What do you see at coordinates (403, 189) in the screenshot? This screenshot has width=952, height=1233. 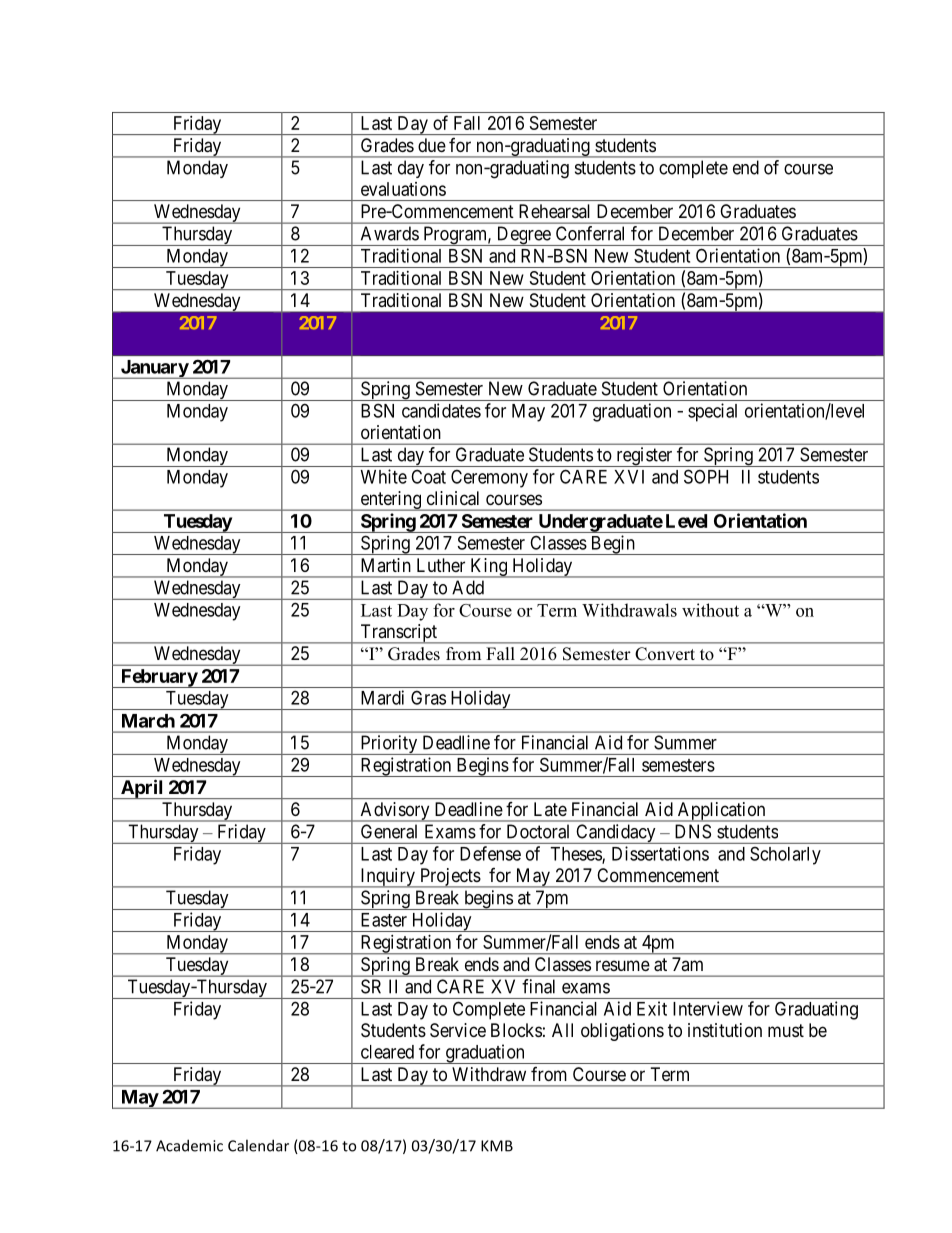 I see `evaluations` at bounding box center [403, 189].
